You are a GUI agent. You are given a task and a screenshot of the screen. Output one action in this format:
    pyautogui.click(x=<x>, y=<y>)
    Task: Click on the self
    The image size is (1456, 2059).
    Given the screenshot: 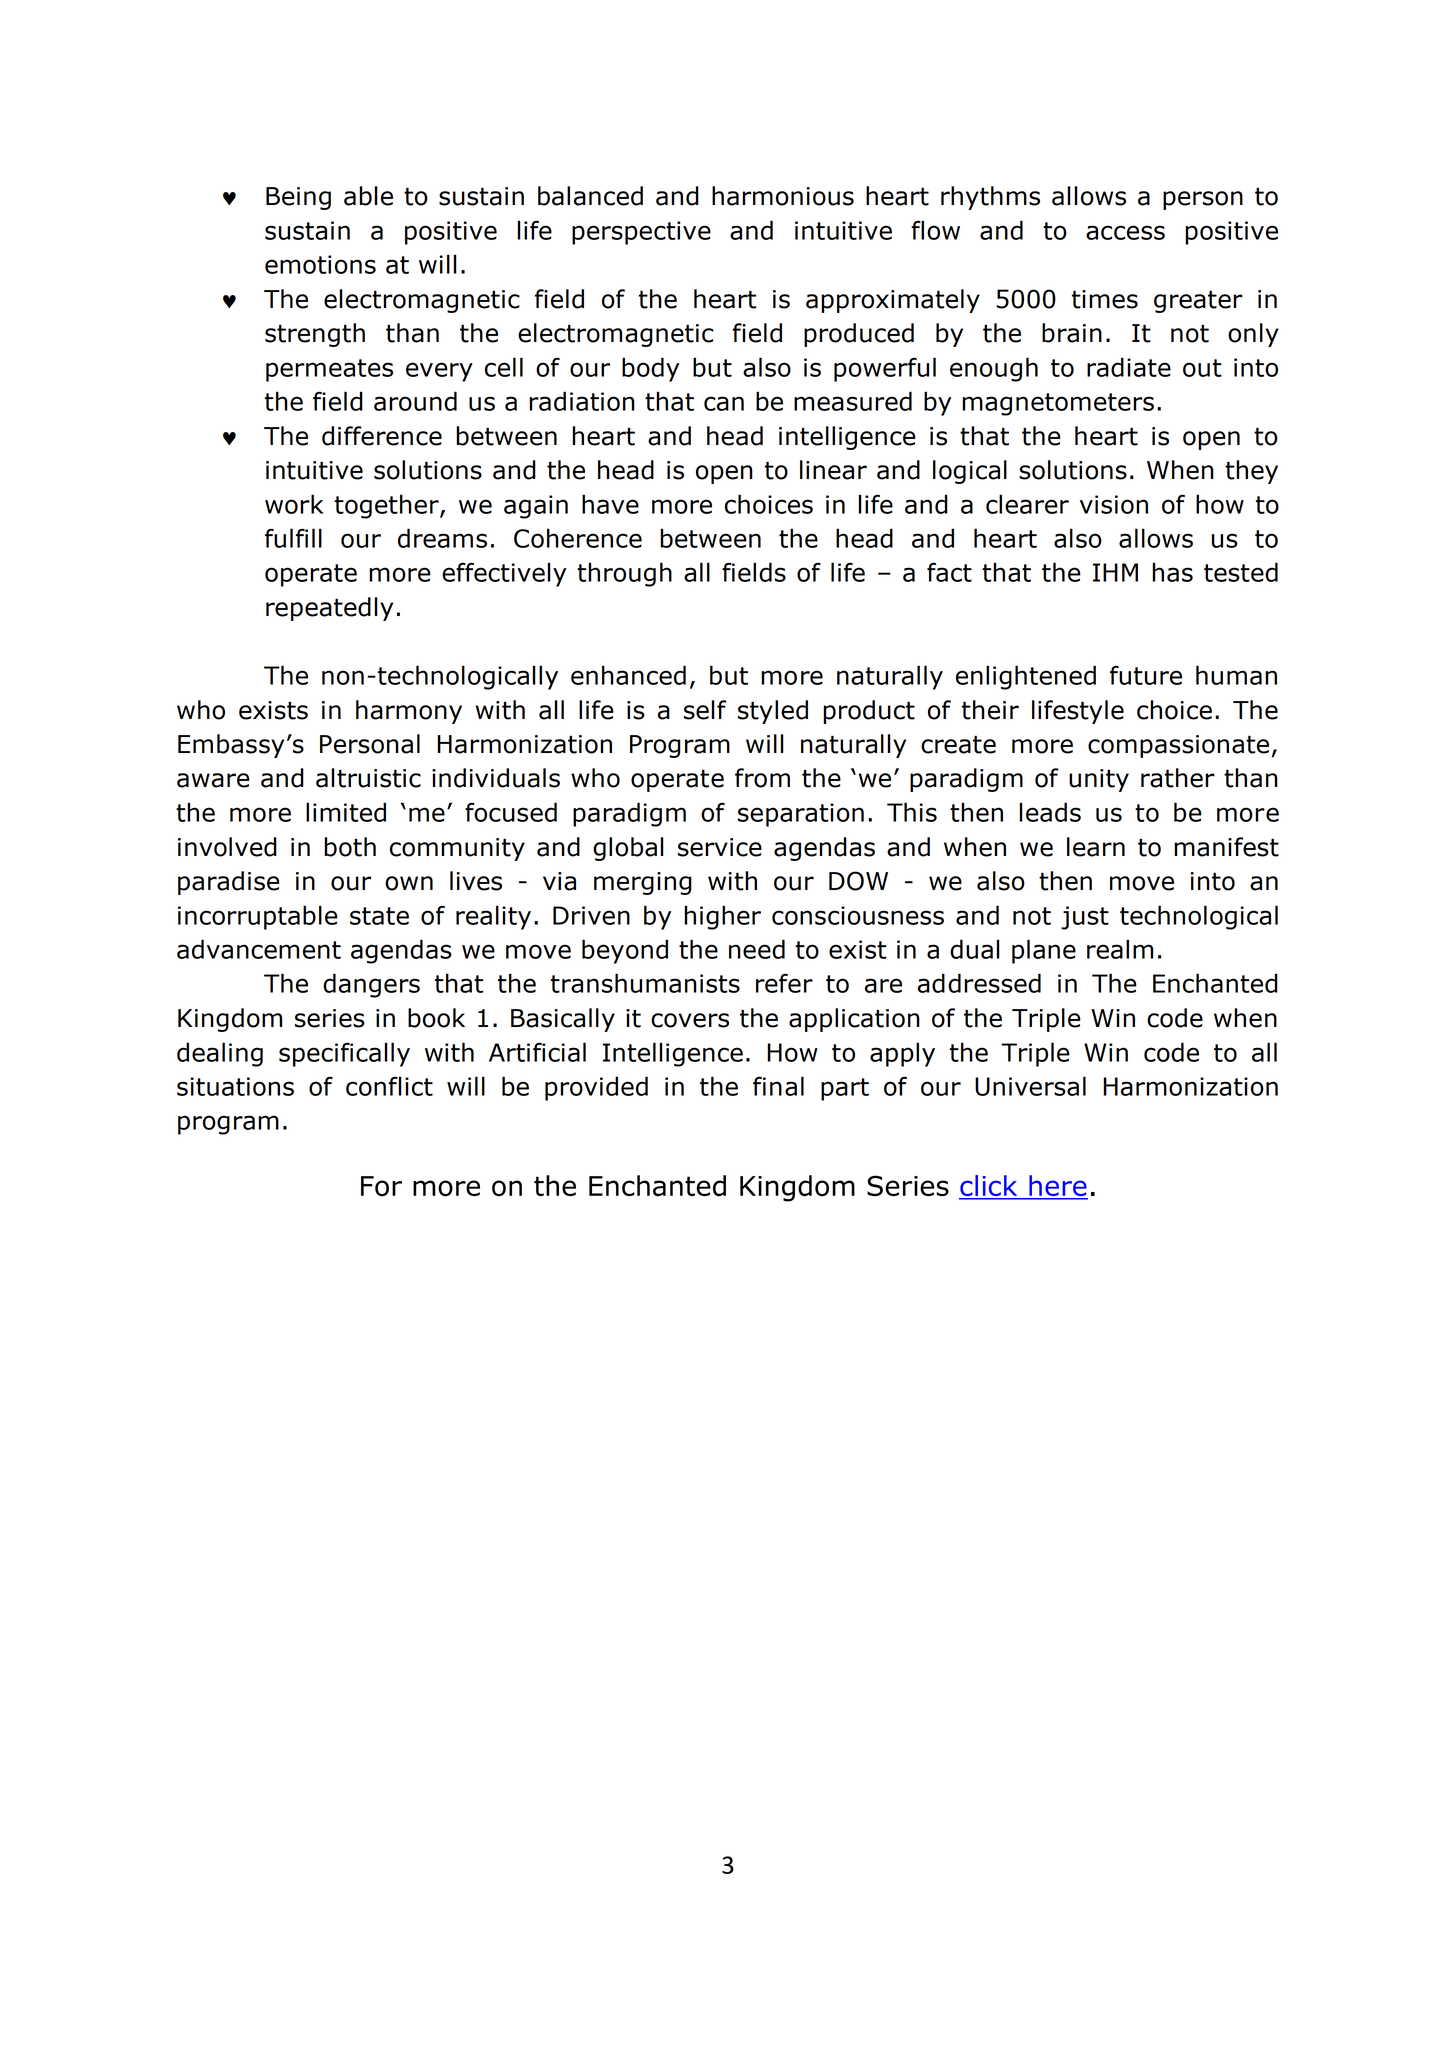 What is the action you would take?
    pyautogui.click(x=705, y=710)
